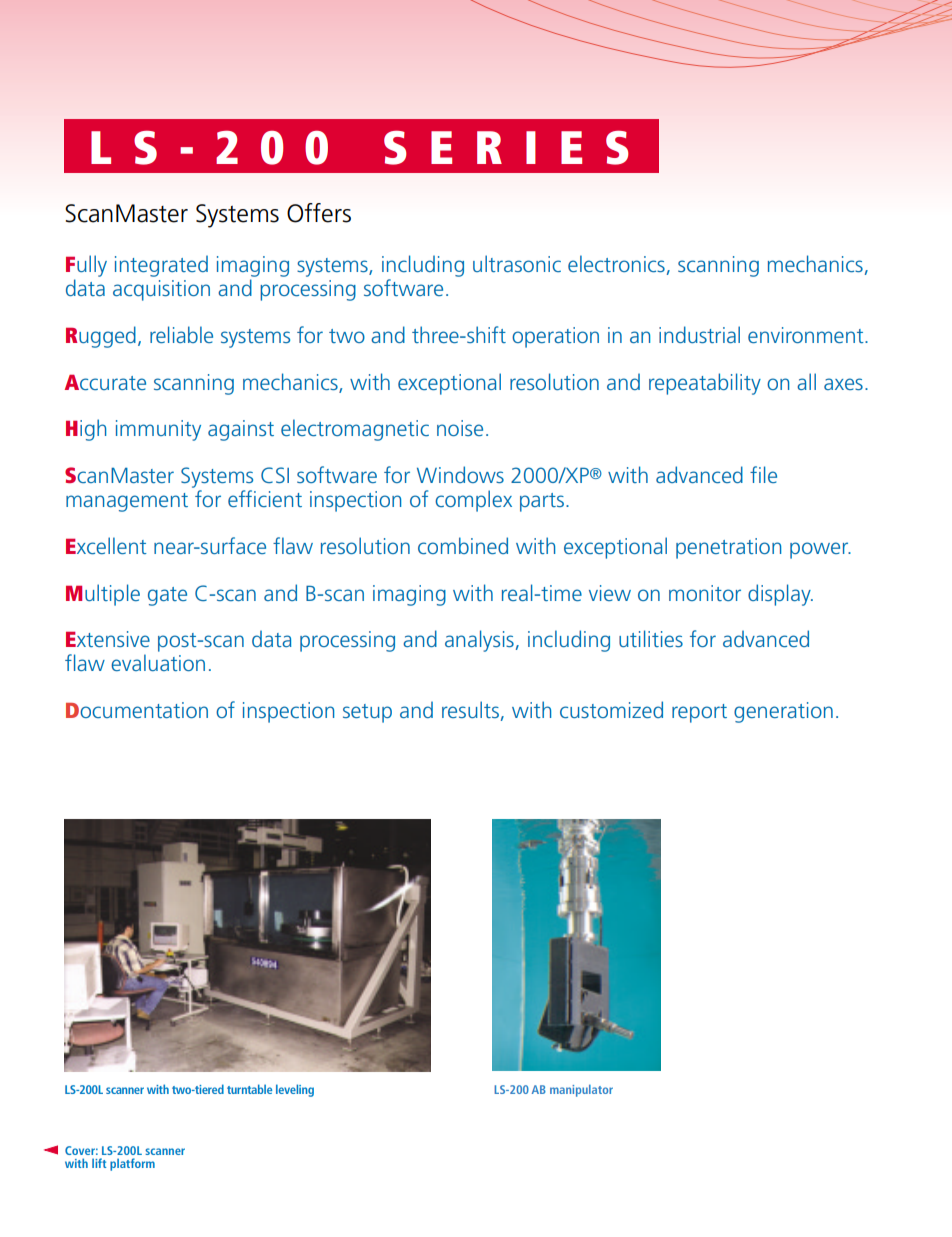  I want to click on generation, so click(783, 712).
